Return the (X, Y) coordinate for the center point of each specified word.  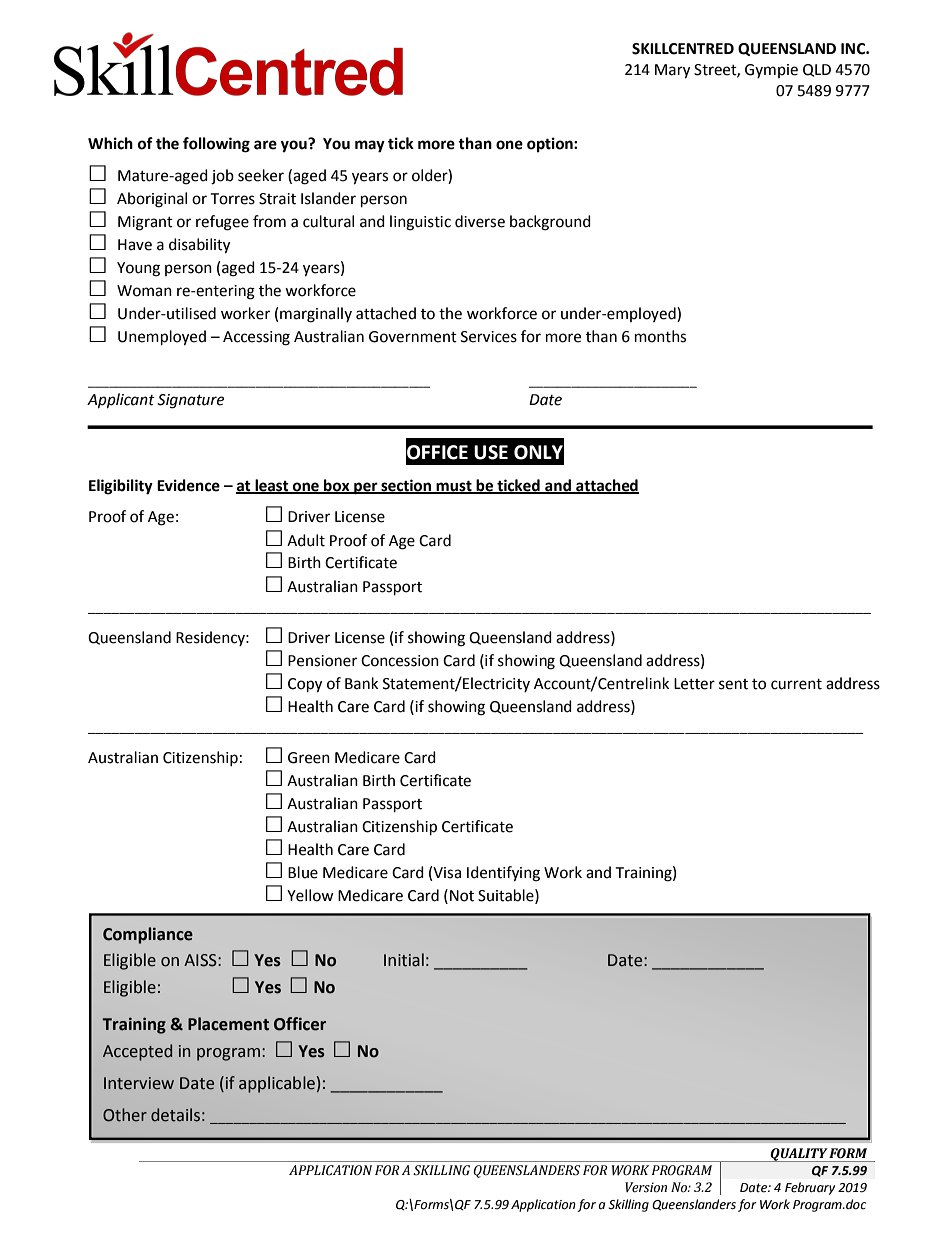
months (660, 336)
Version (646, 1187)
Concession (400, 661)
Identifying (503, 874)
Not (462, 896)
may (370, 146)
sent (733, 684)
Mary (672, 71)
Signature (190, 401)
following (216, 145)
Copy (305, 685)
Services (489, 337)
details (175, 1115)
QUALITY (799, 1155)
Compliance (148, 935)
